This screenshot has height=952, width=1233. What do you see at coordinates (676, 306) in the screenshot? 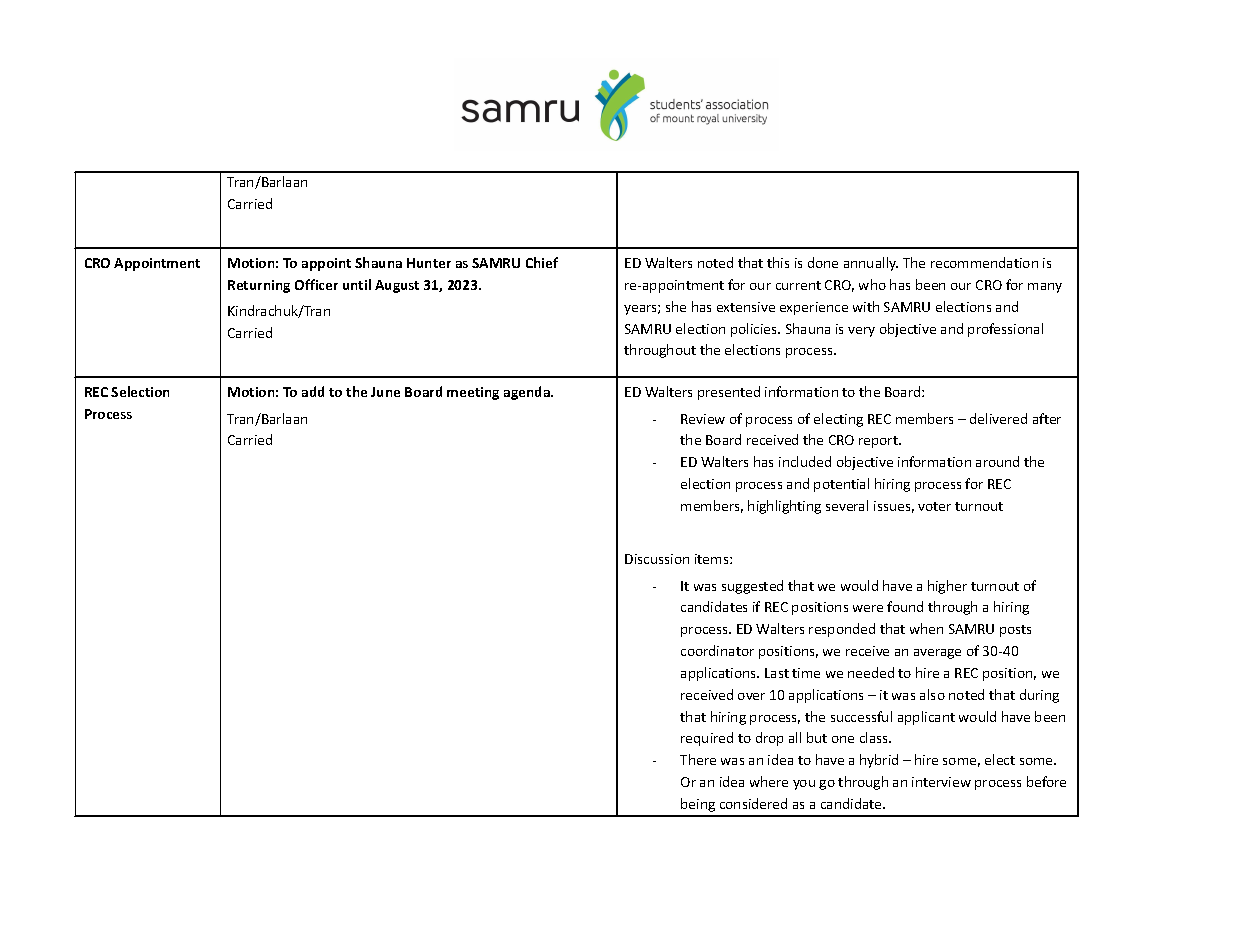
I see `she` at bounding box center [676, 306].
